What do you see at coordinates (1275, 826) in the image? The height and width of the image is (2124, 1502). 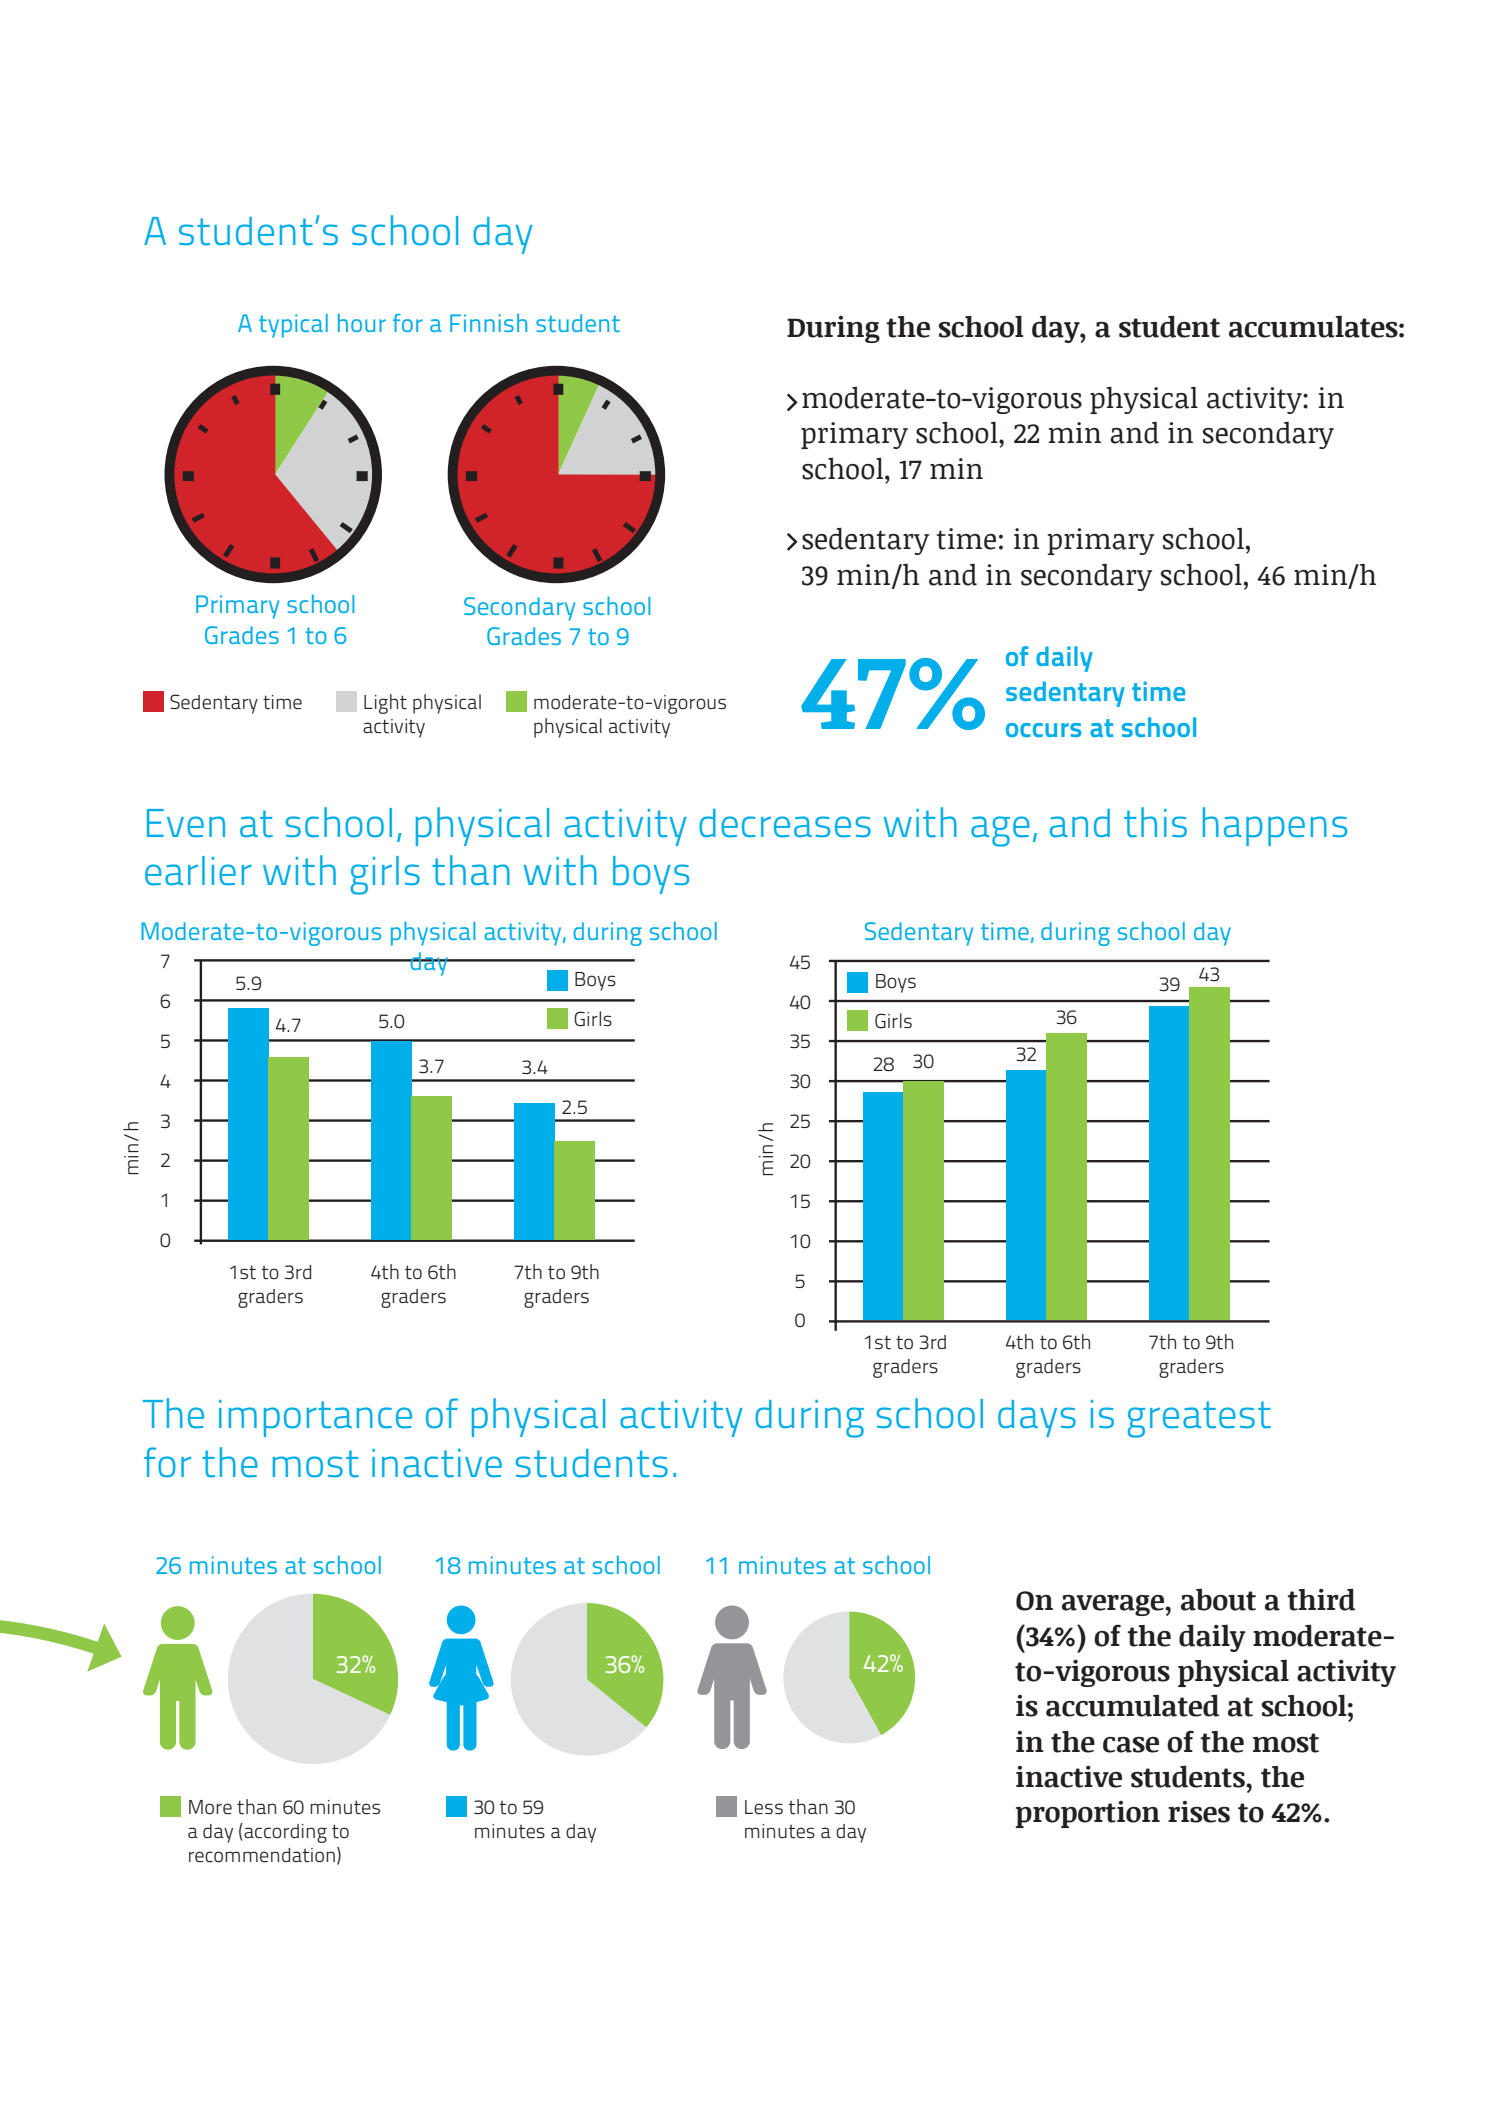 I see `happens` at bounding box center [1275, 826].
